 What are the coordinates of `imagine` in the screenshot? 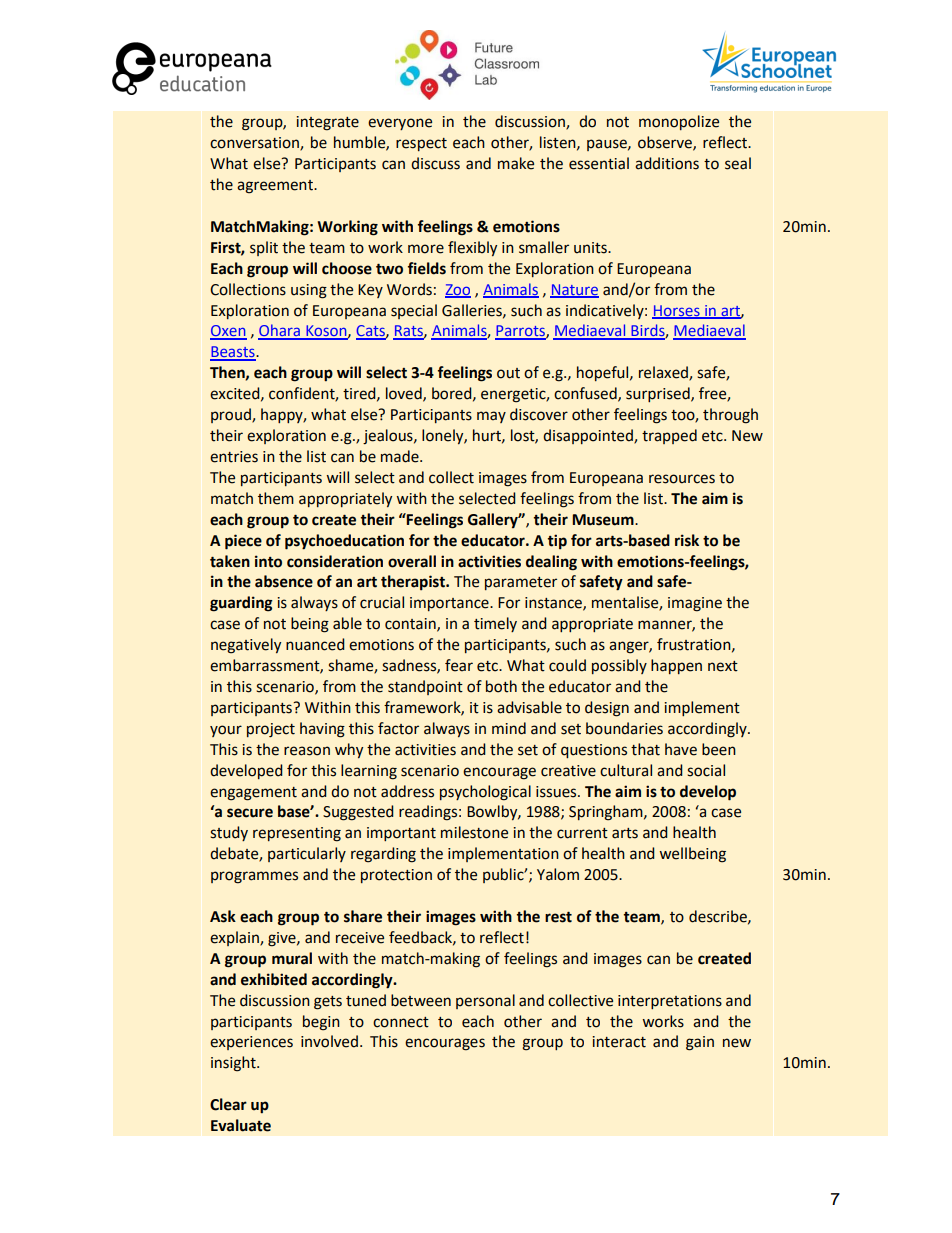 It's located at (695, 604).
